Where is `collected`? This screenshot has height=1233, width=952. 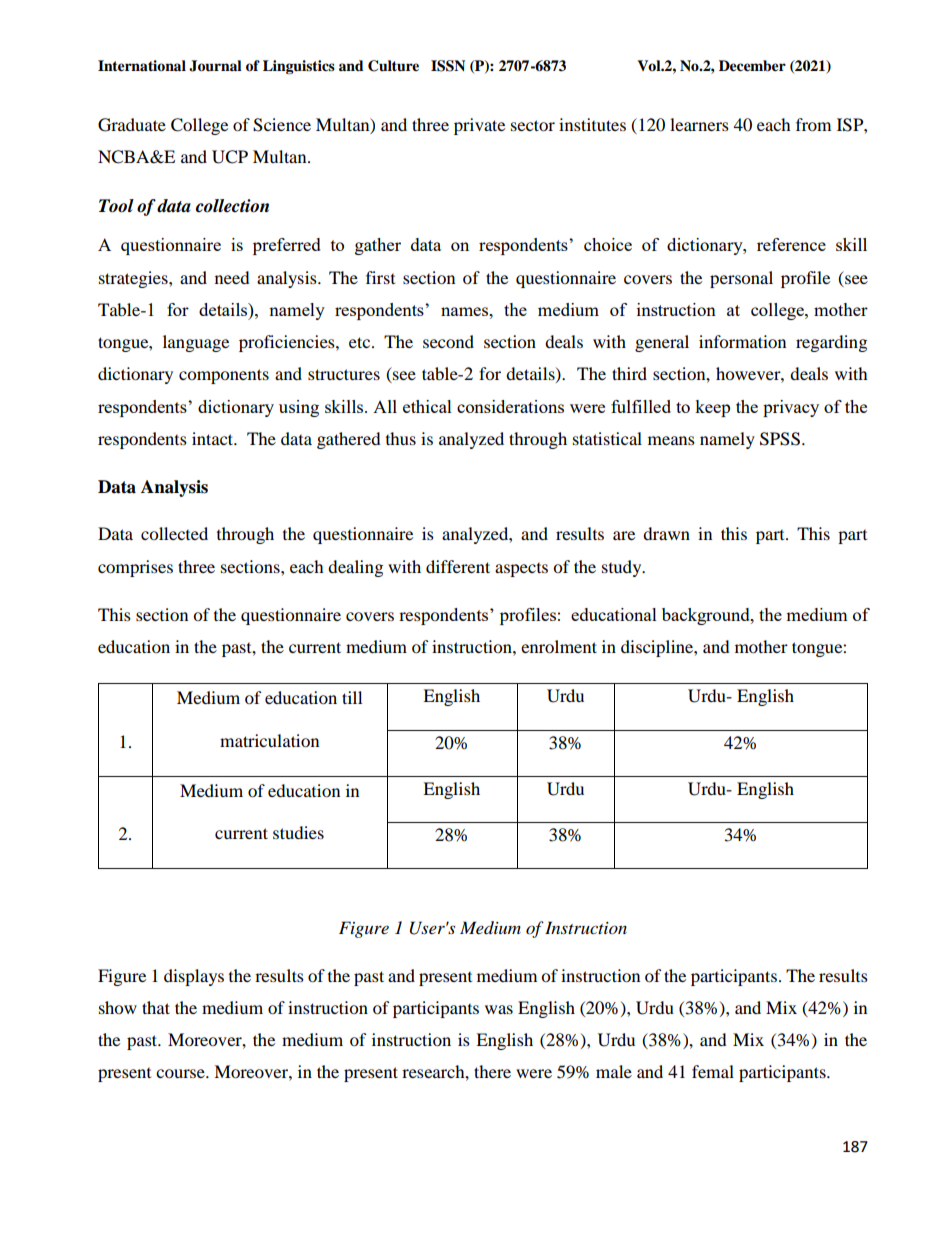 collected is located at coordinates (174, 533).
